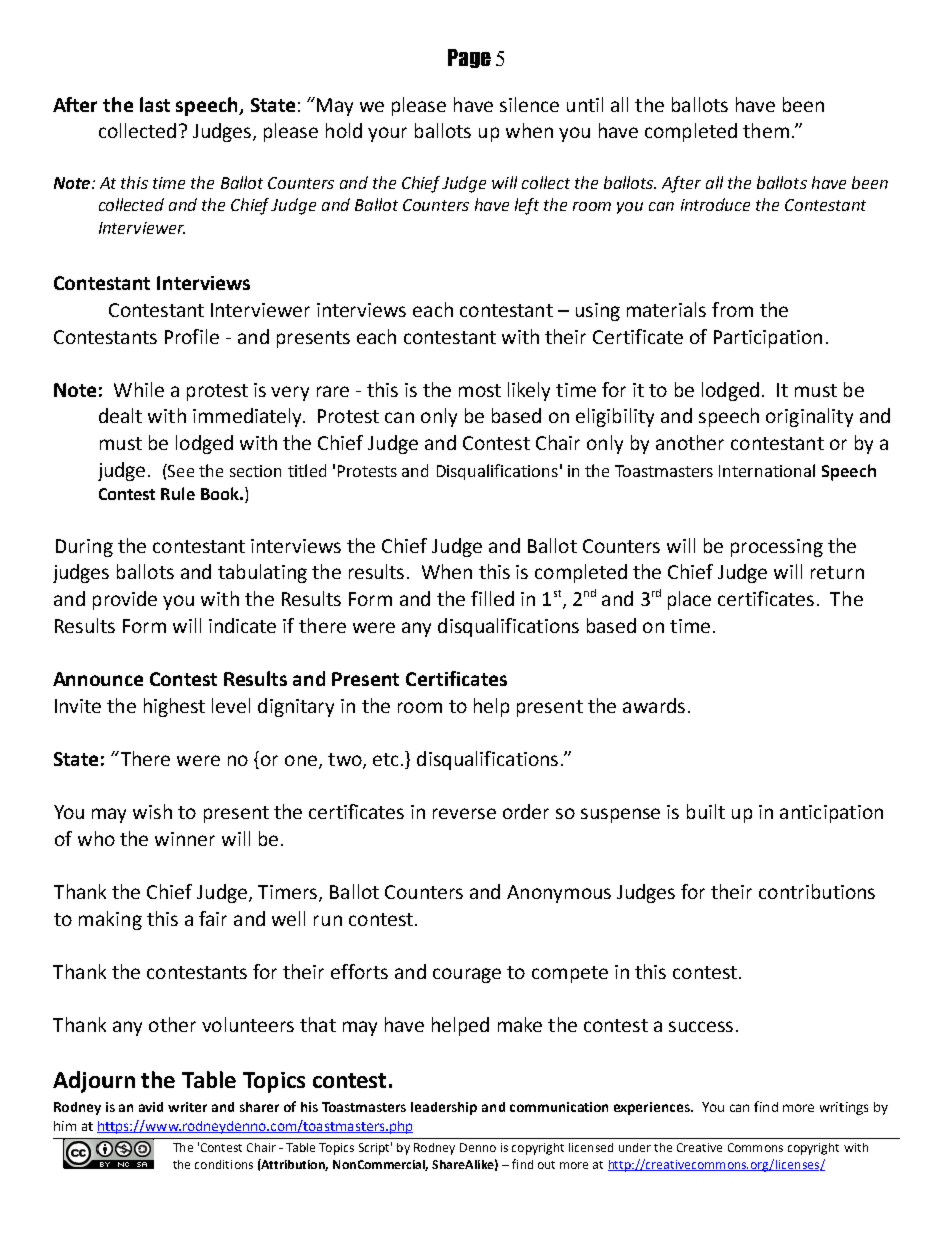 Image resolution: width=952 pixels, height=1233 pixels. I want to click on them, so click(766, 130).
